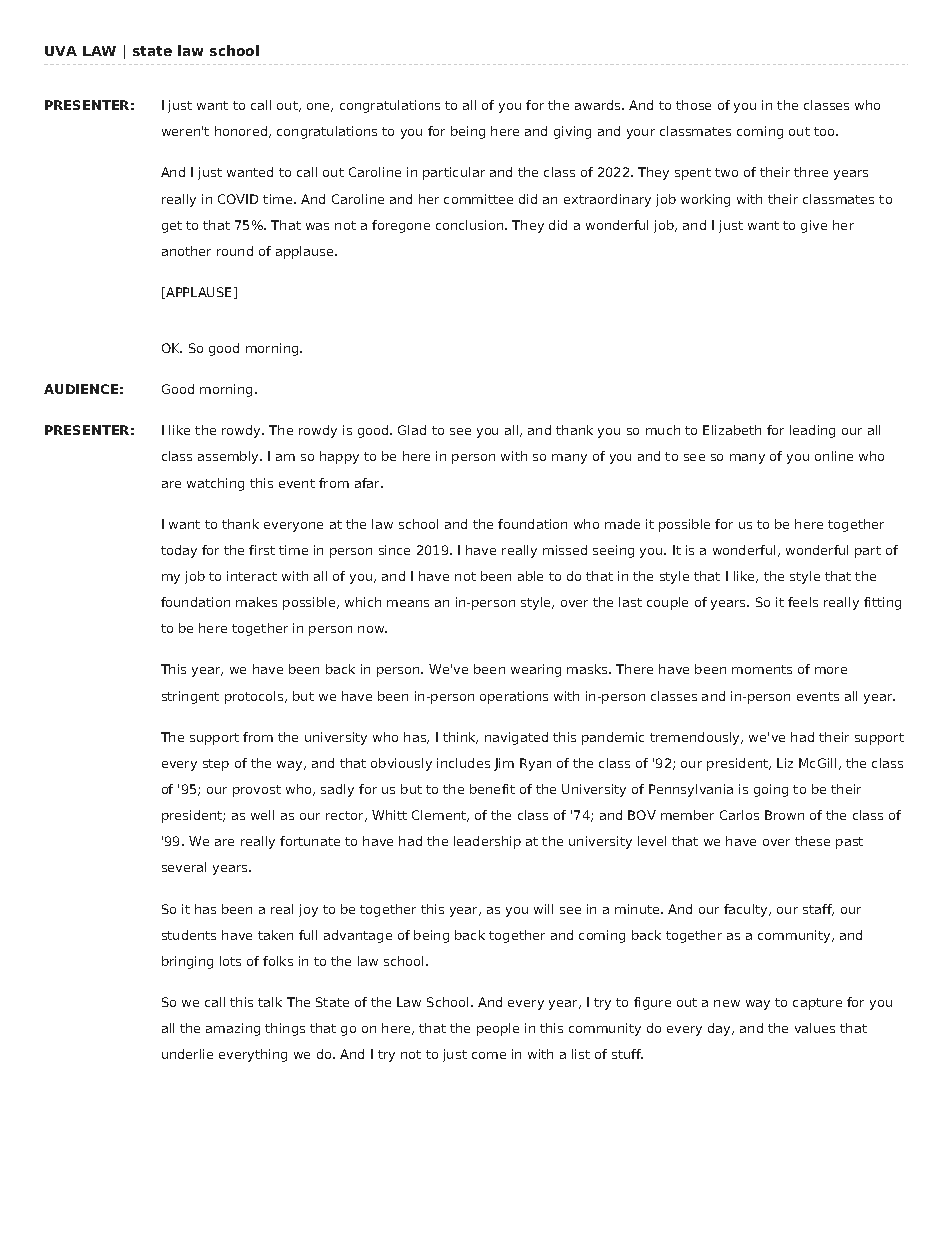  I want to click on giving, so click(572, 132).
